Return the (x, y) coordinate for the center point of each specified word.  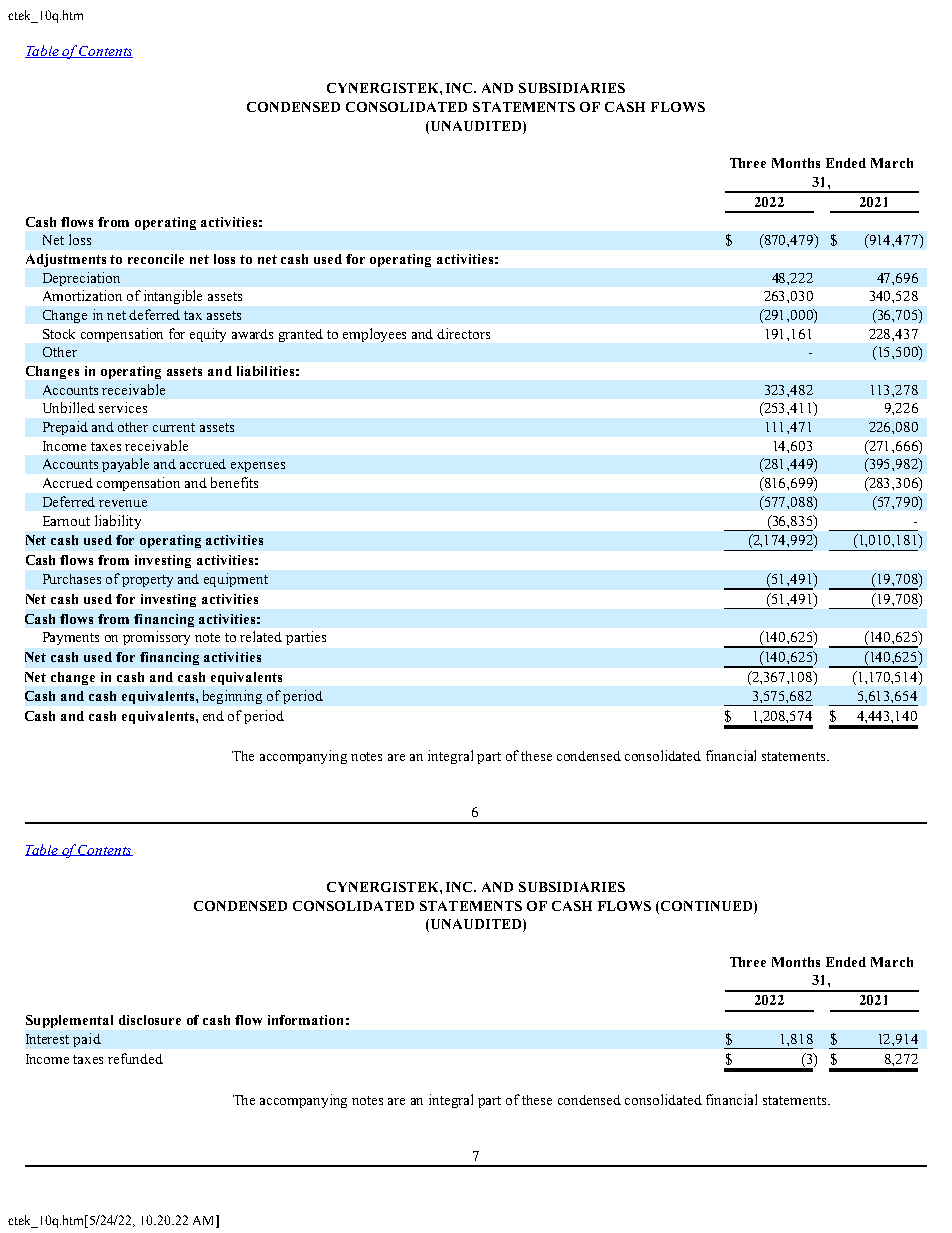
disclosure (150, 1020)
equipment (236, 580)
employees (374, 335)
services (123, 407)
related (261, 636)
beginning (232, 697)
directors (463, 333)
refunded (135, 1058)
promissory (156, 638)
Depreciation (81, 279)
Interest (47, 1039)
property (147, 581)
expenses (258, 467)
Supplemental (69, 1021)
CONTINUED (708, 906)
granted (301, 335)
